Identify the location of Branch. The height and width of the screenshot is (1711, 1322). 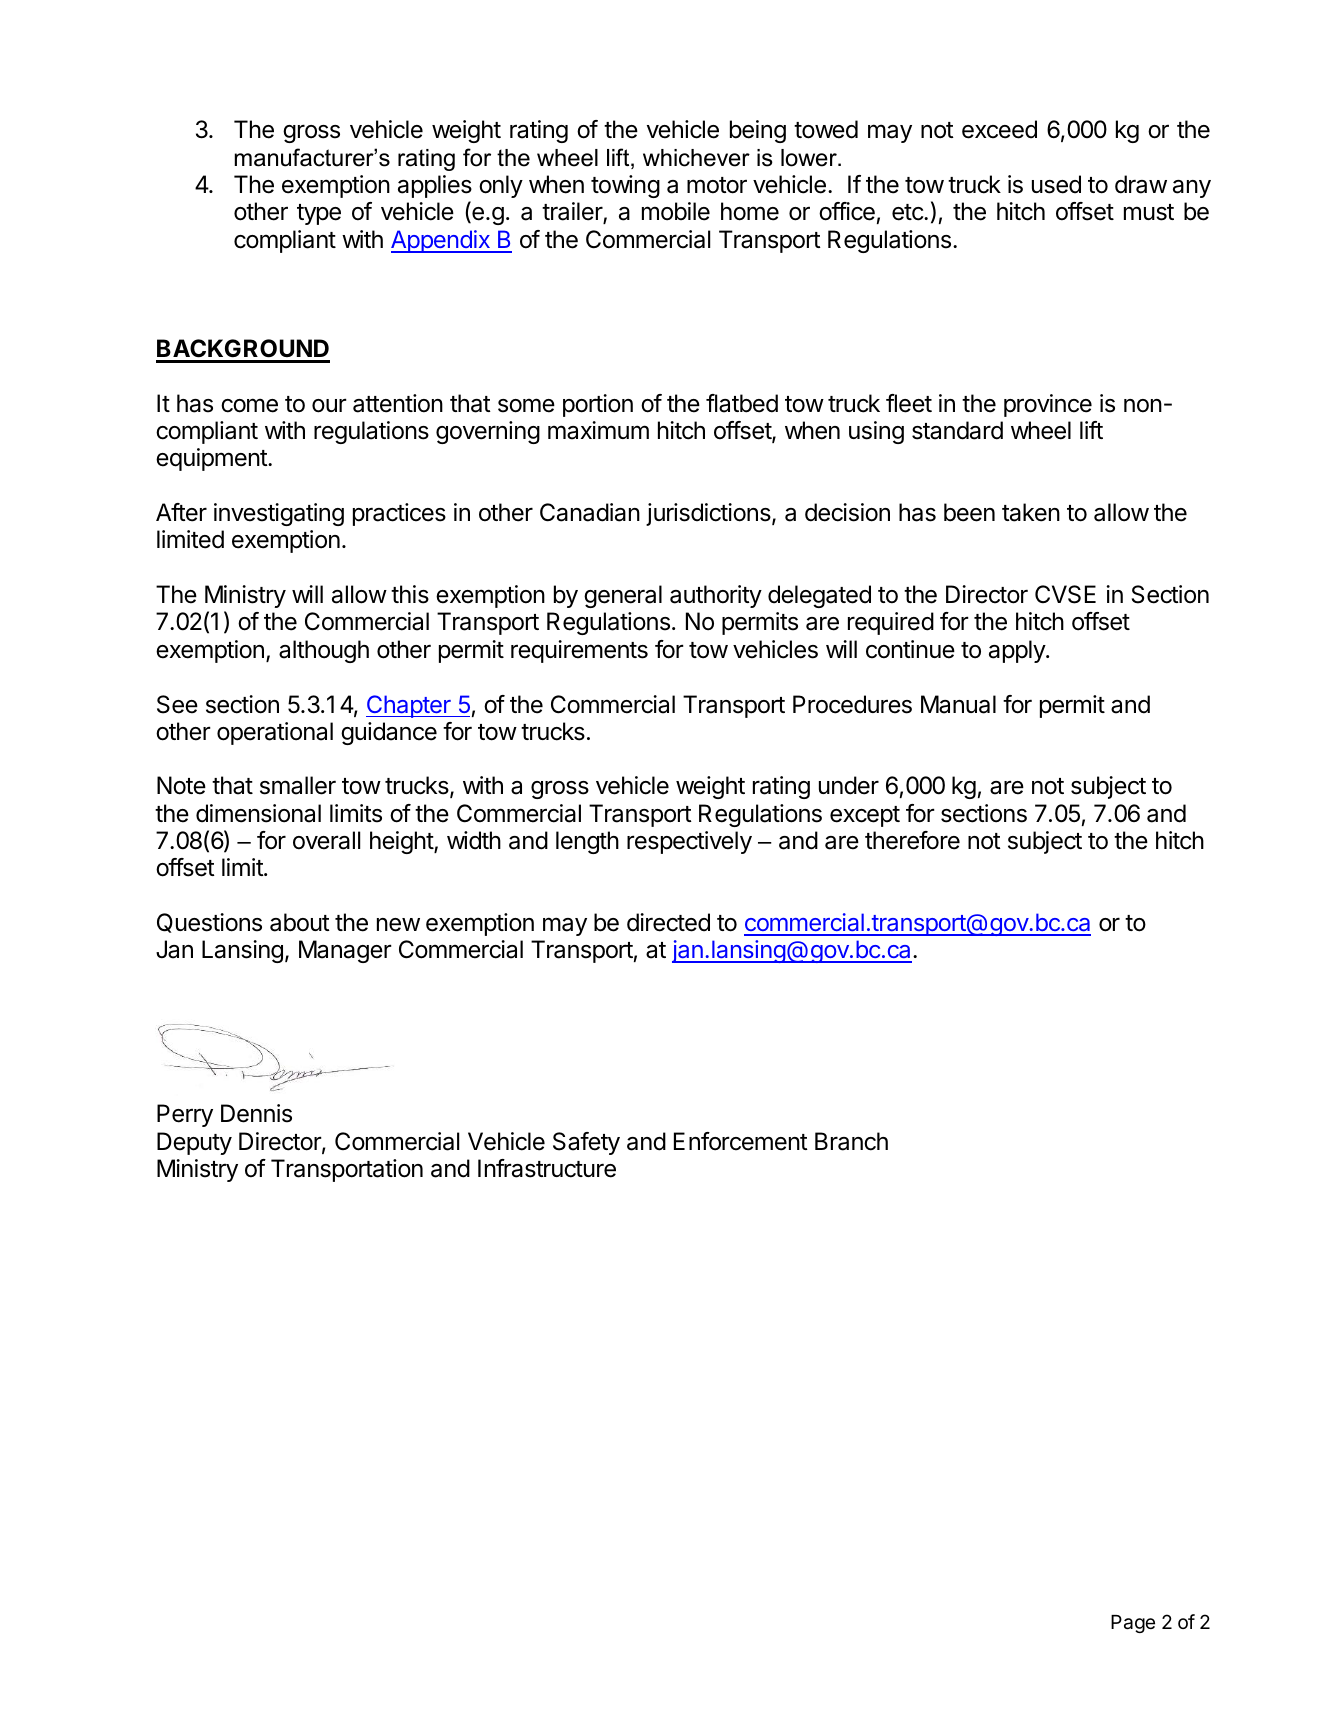
(851, 1141).
